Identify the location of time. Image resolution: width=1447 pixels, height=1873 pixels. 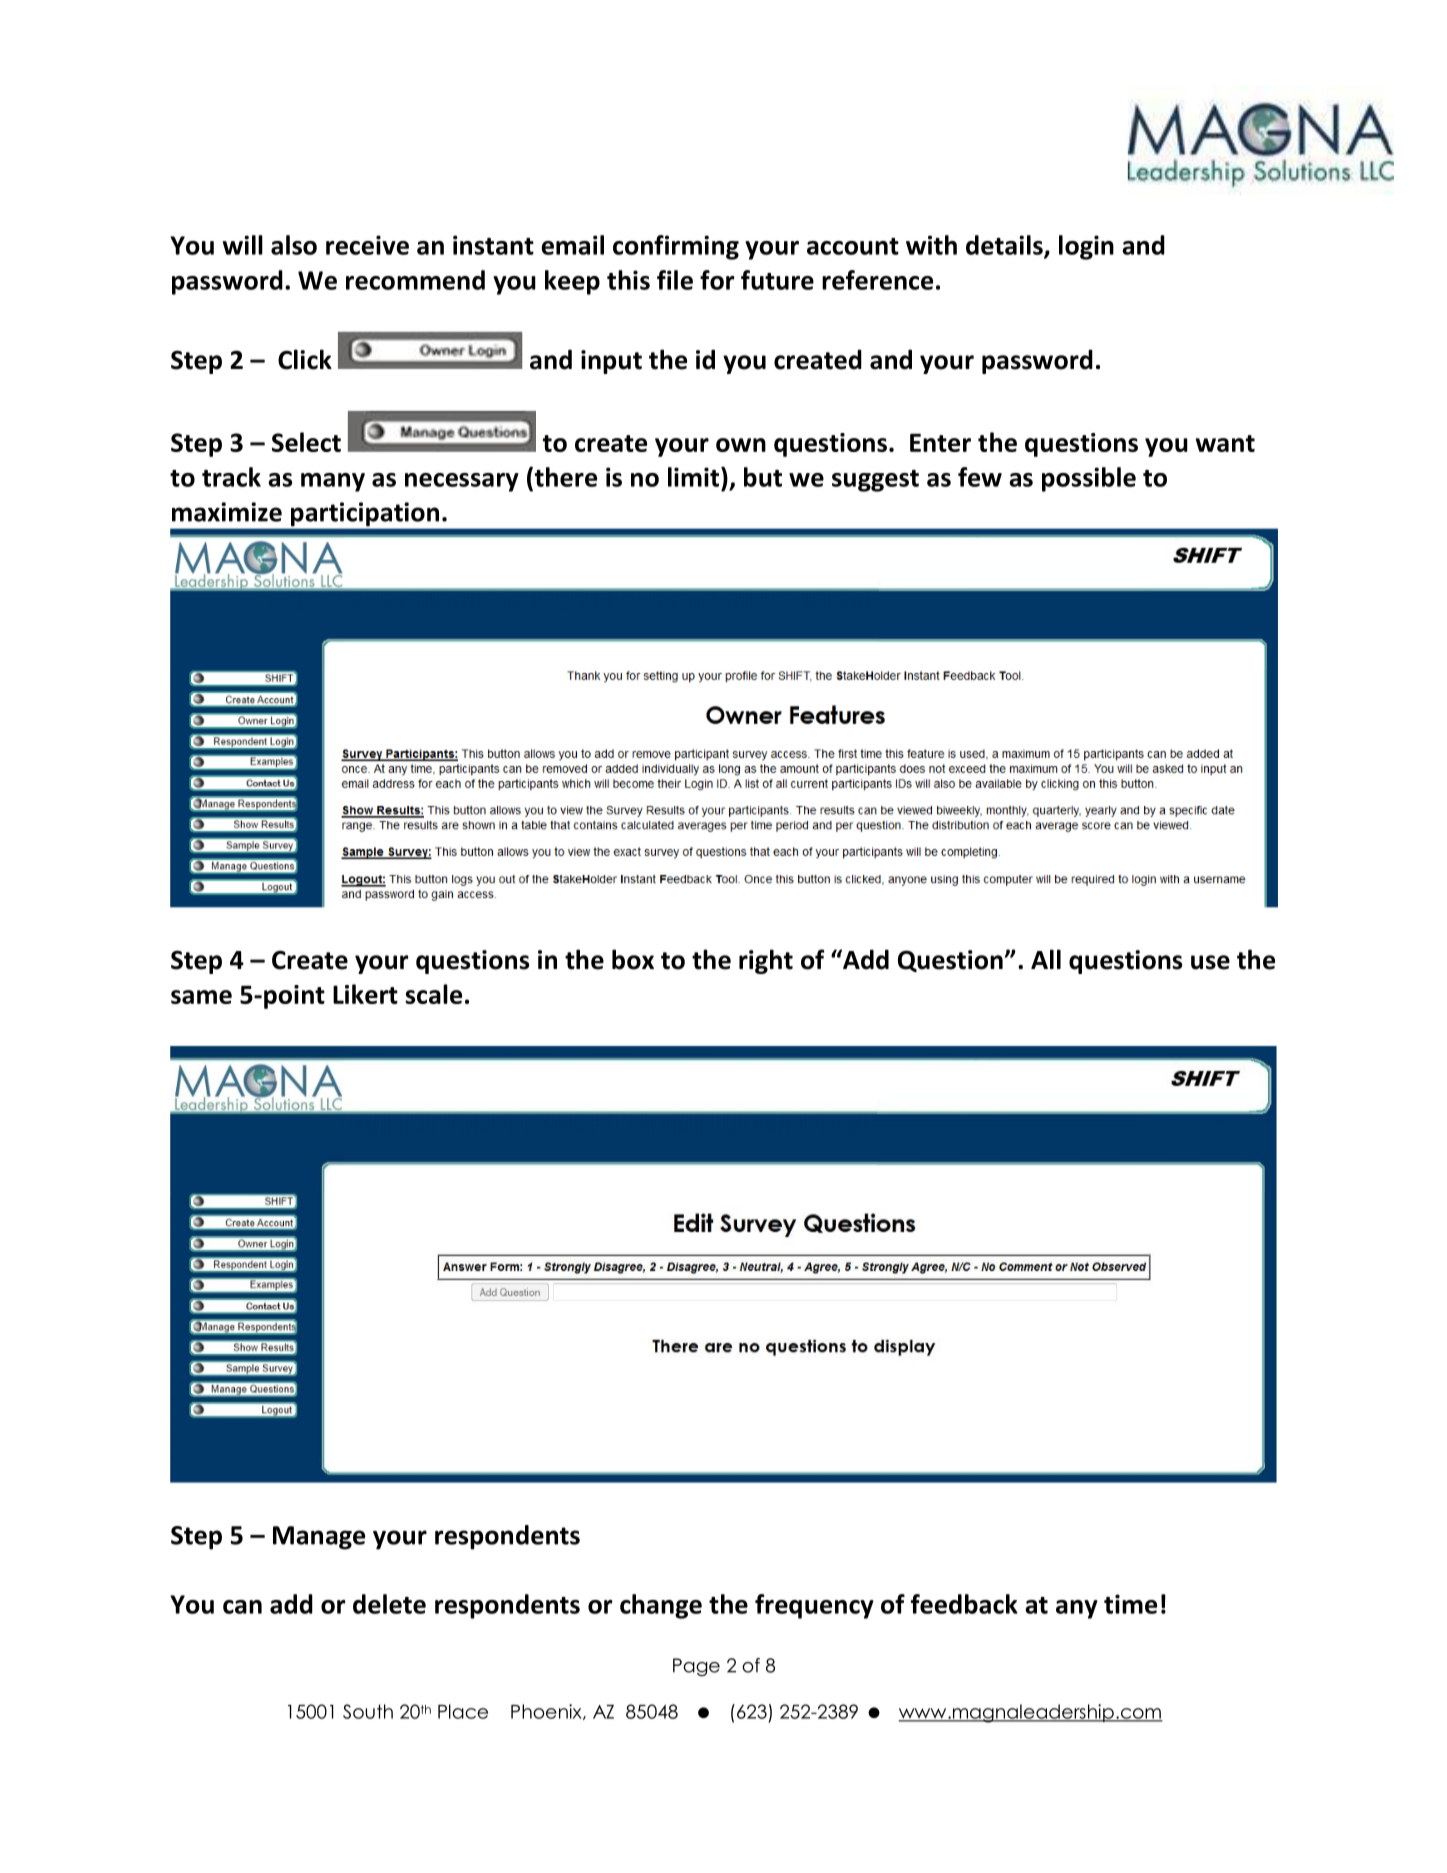
(1130, 1604).
